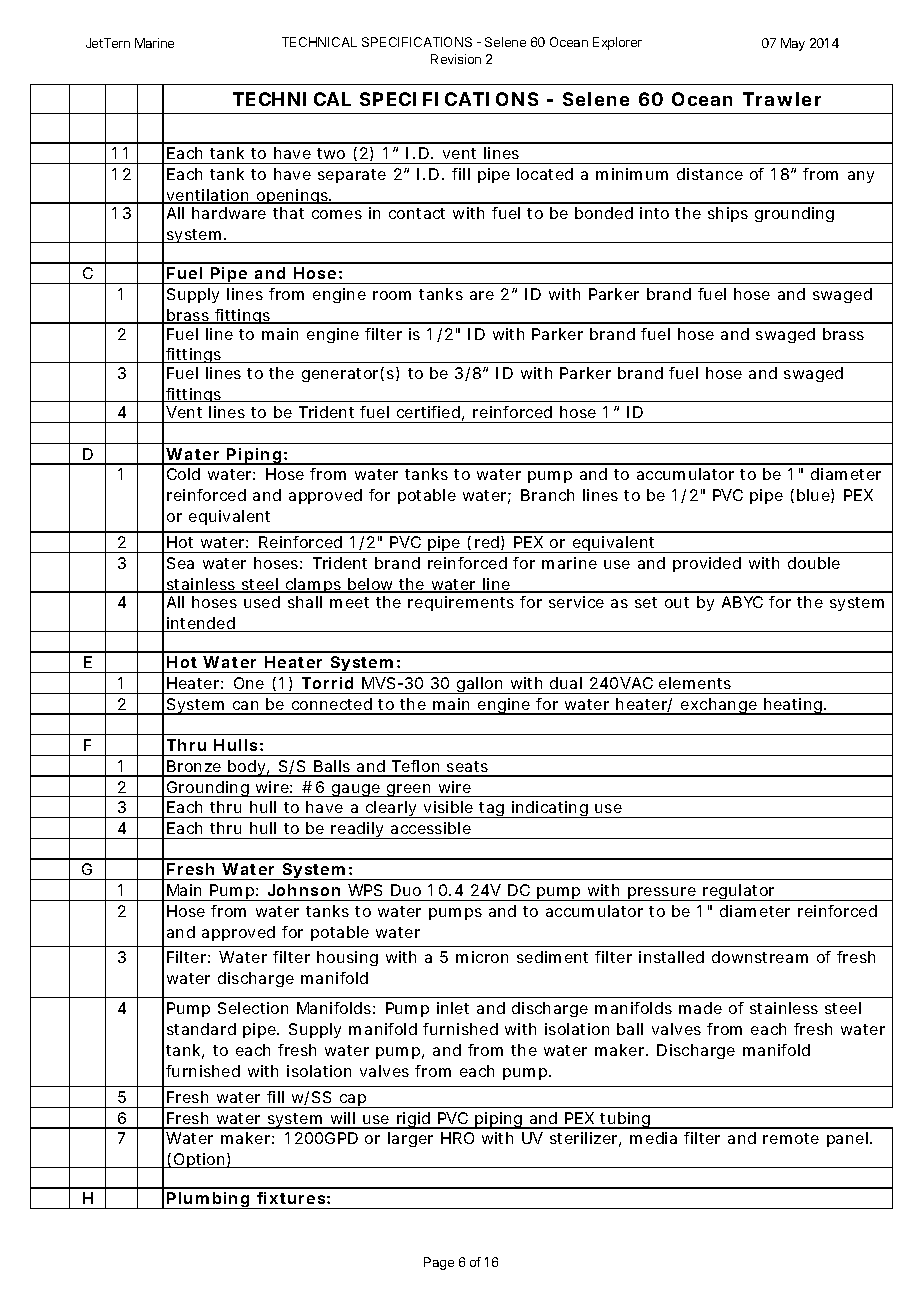  I want to click on sediment, so click(552, 957).
